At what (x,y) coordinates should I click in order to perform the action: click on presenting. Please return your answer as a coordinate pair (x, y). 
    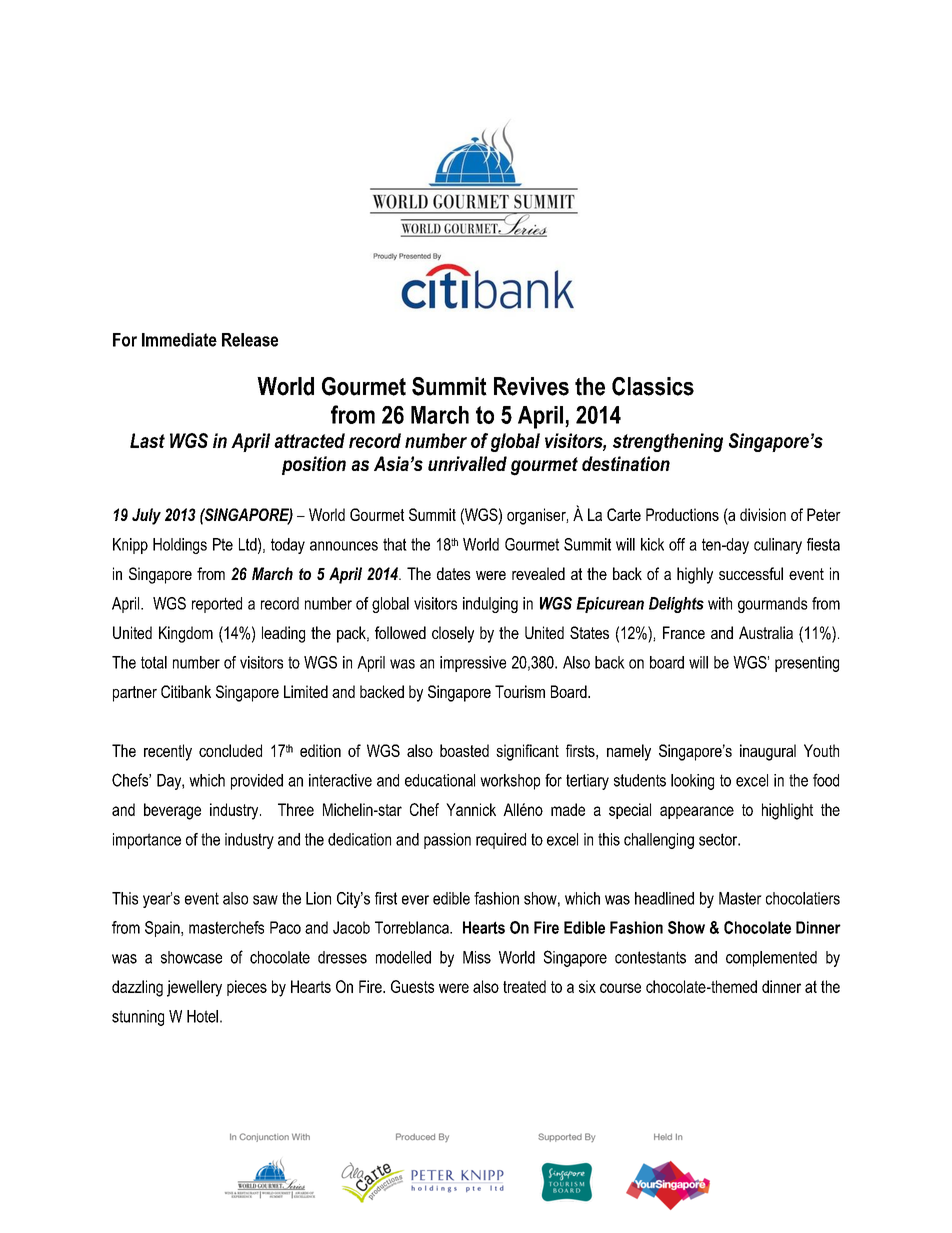
    Looking at the image, I should click on (807, 664).
